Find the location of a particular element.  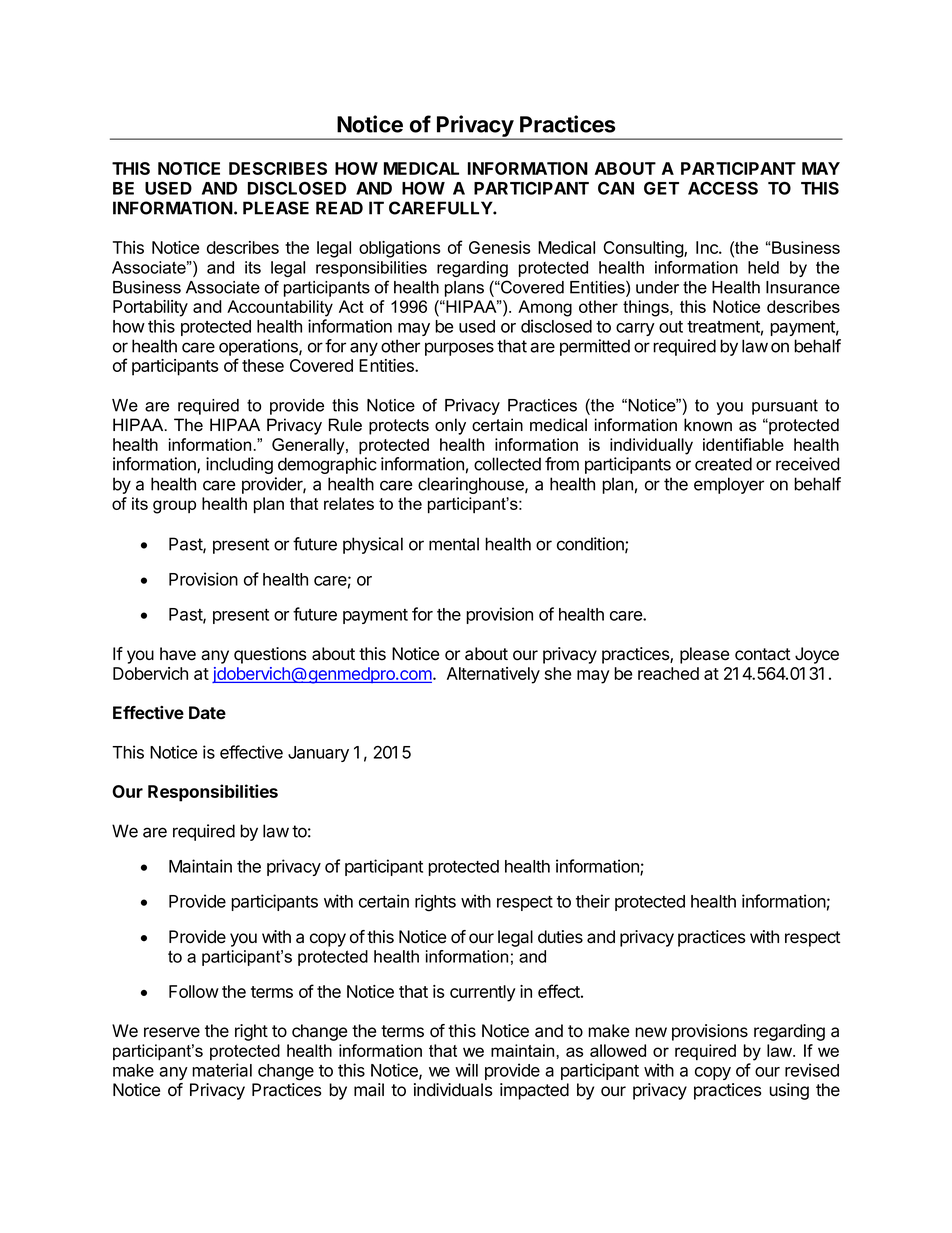

material is located at coordinates (222, 1070).
